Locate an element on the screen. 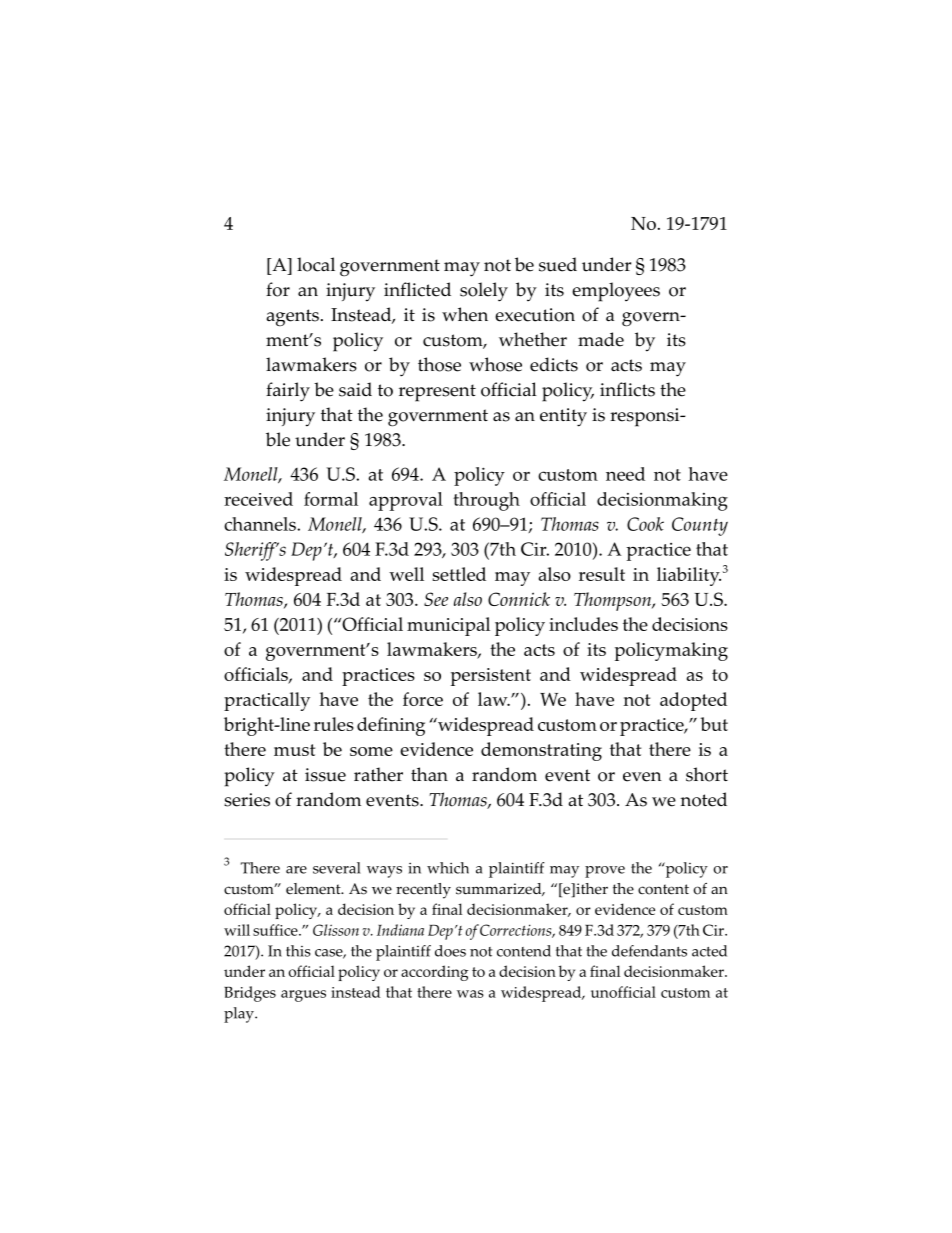 Image resolution: width=952 pixels, height=1233 pixels. must is located at coordinates (294, 750).
